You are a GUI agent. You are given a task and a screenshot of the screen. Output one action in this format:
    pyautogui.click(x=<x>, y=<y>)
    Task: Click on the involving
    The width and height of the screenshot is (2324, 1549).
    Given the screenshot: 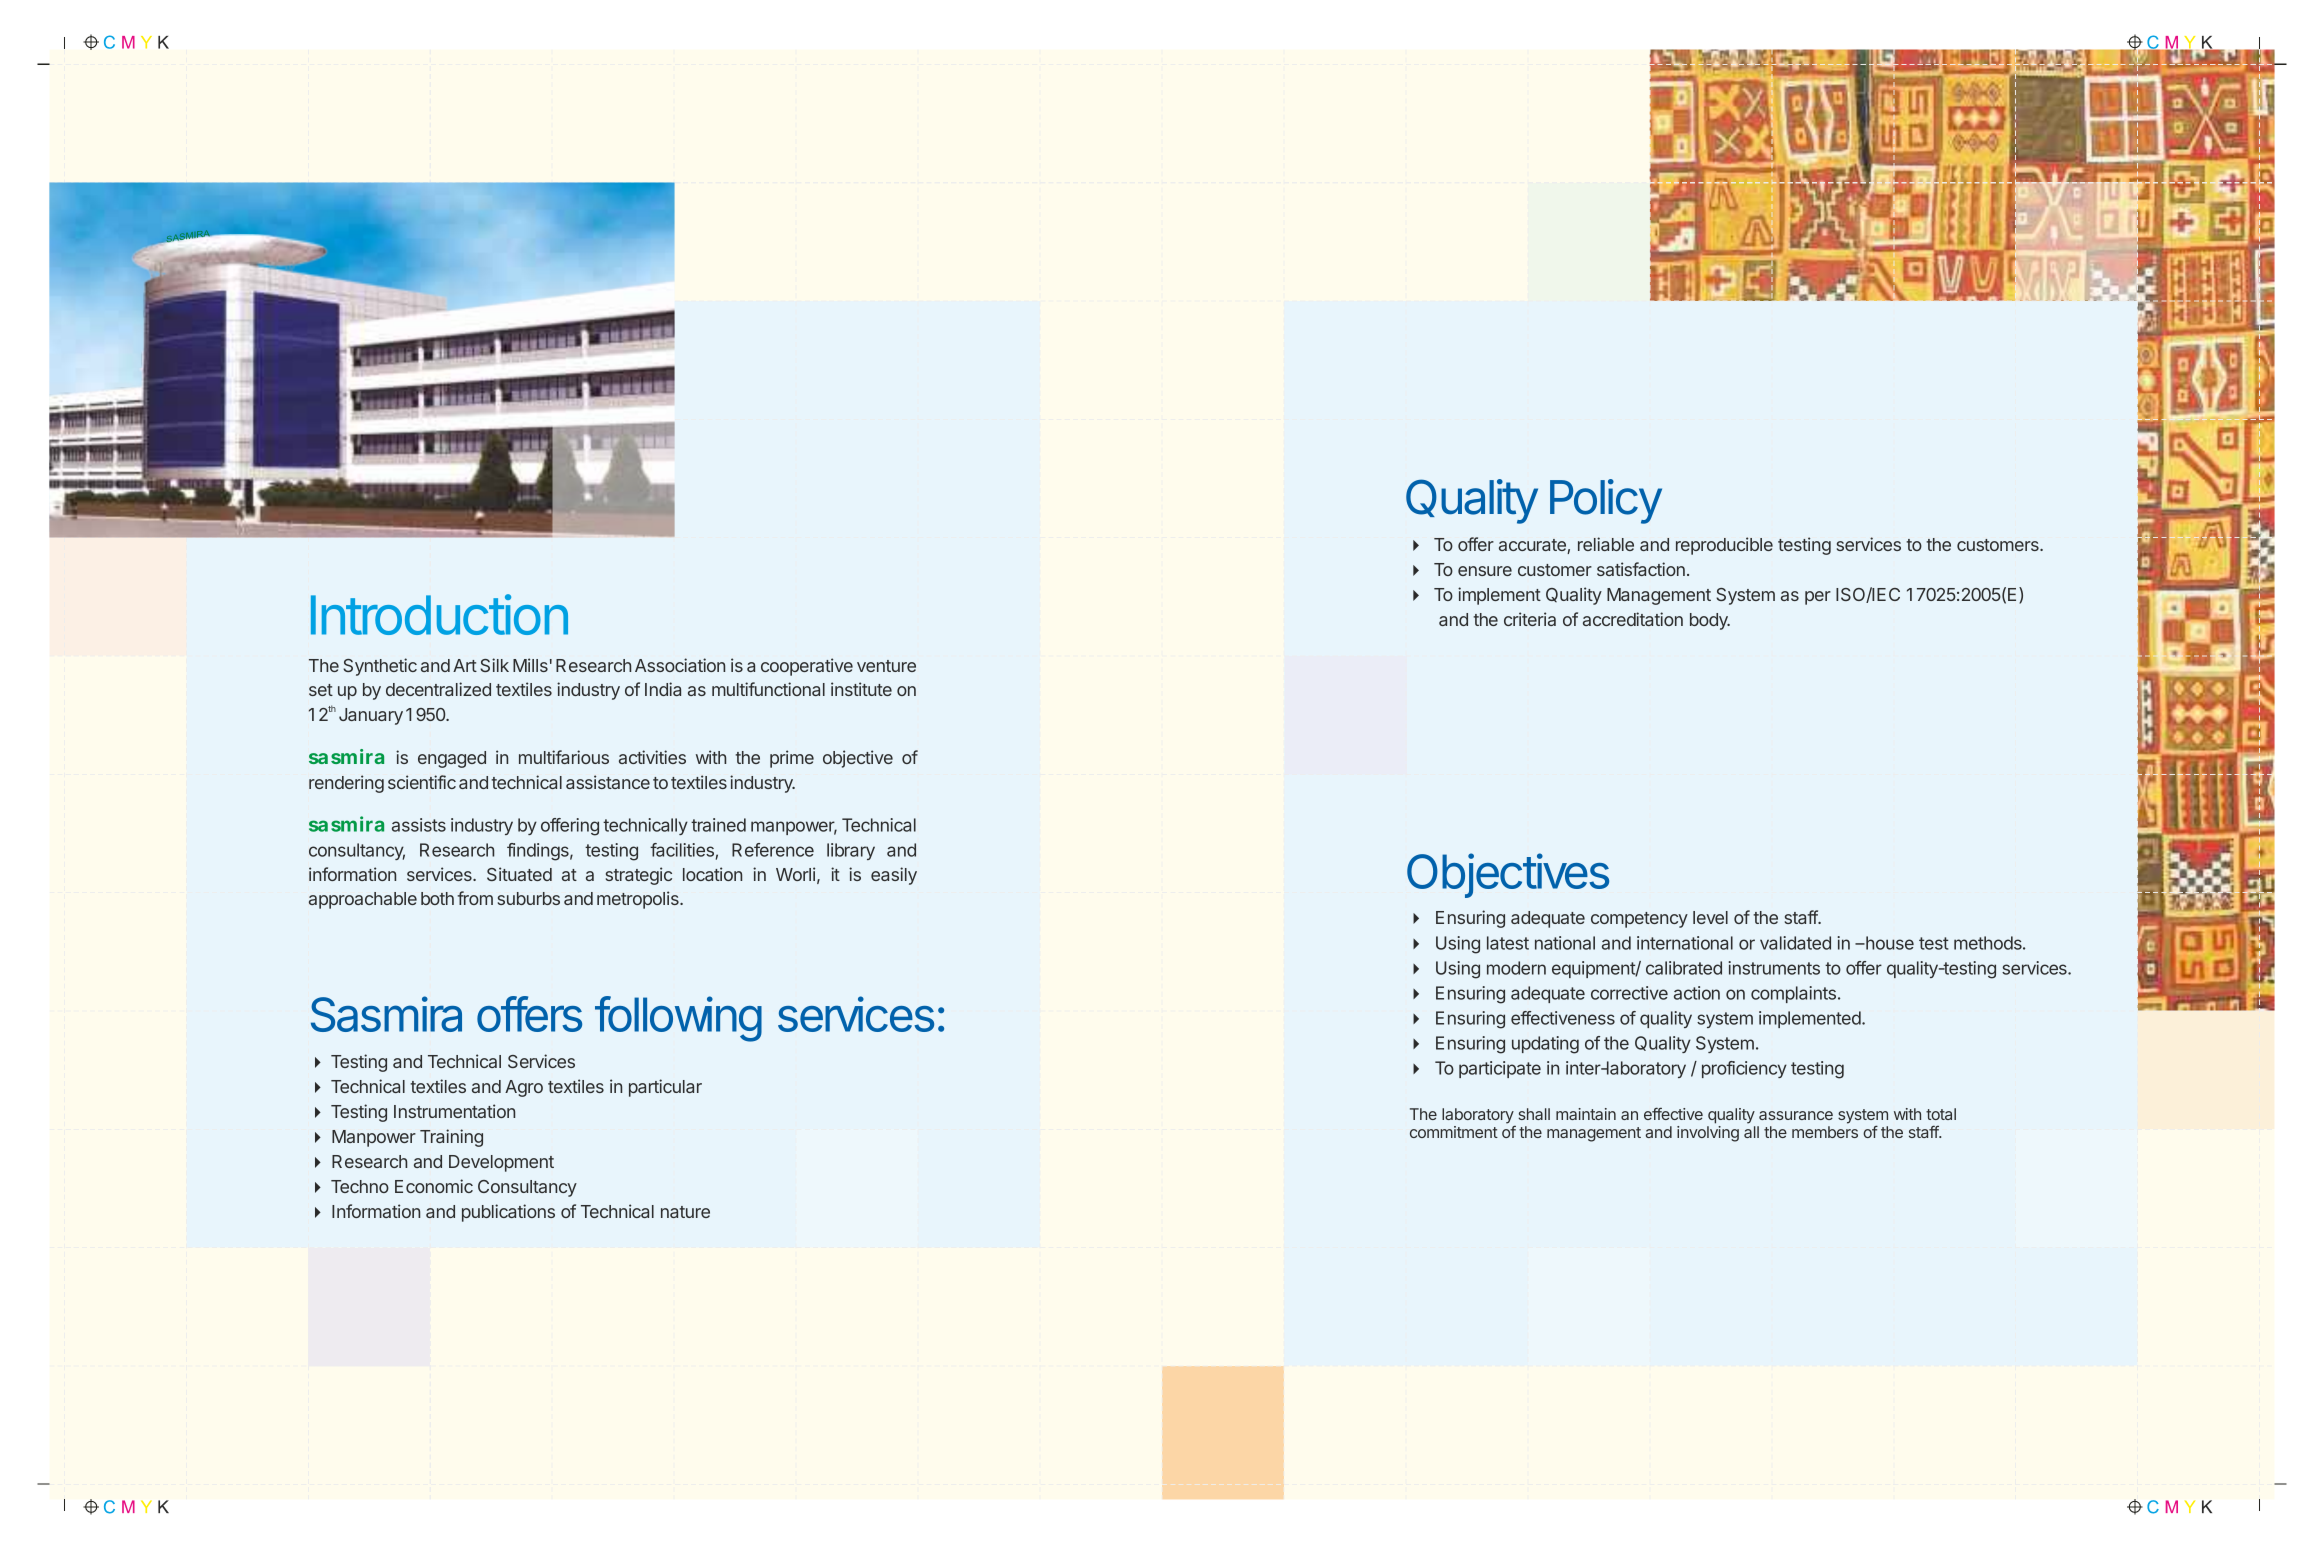 What is the action you would take?
    pyautogui.click(x=1708, y=1134)
